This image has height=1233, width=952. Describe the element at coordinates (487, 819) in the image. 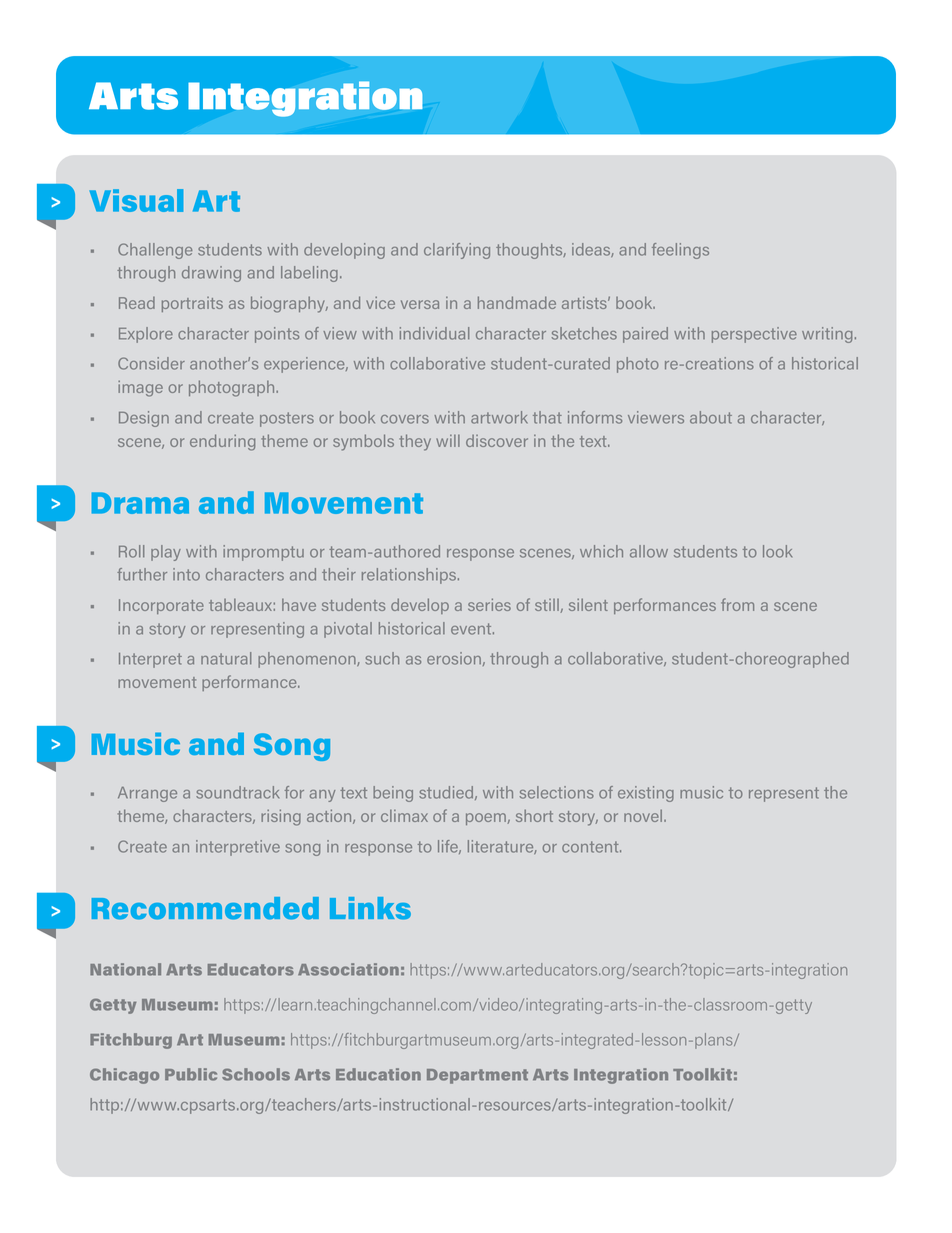

I see `poem` at that location.
